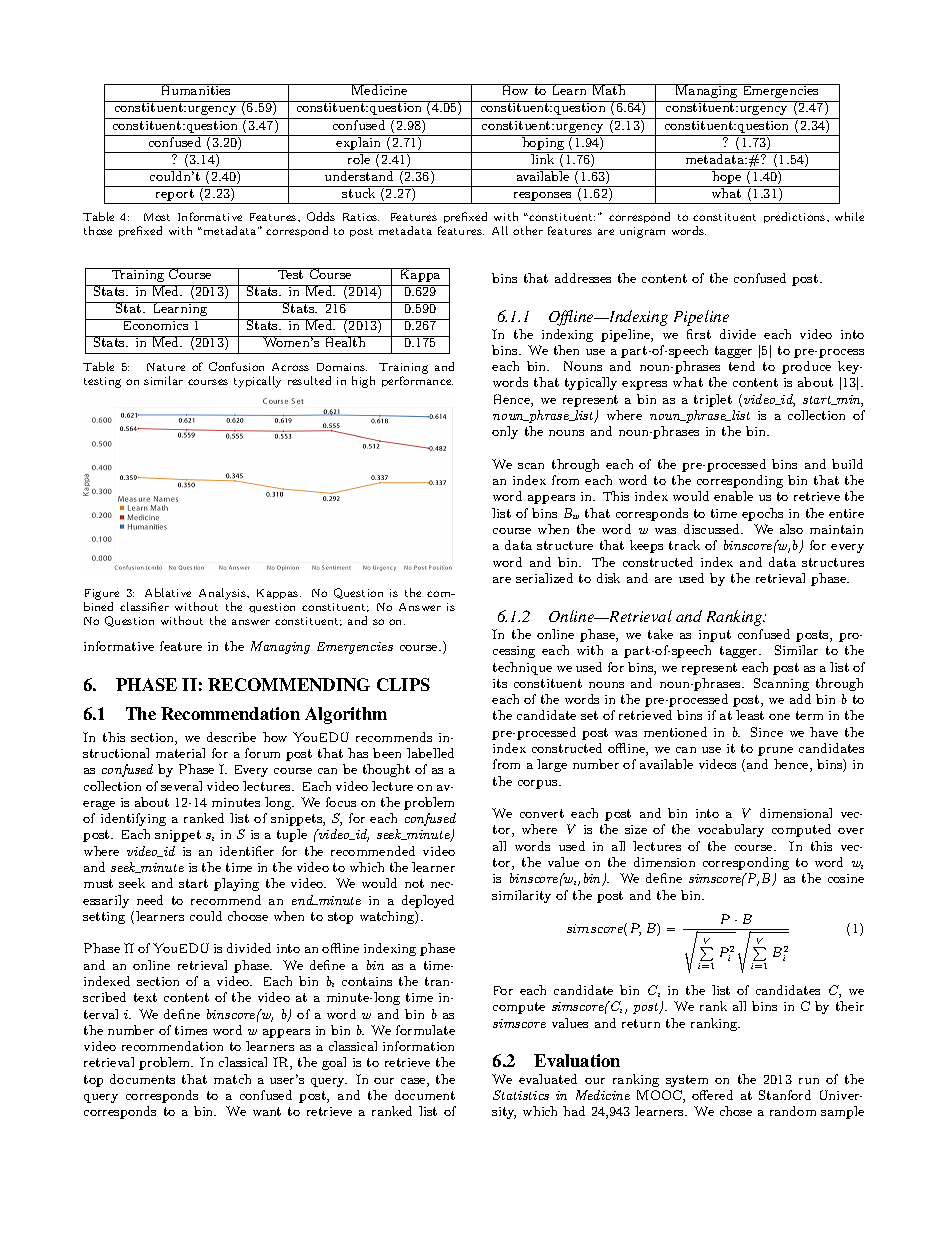 The height and width of the document is (1233, 952). I want to click on hope, so click(727, 176).
